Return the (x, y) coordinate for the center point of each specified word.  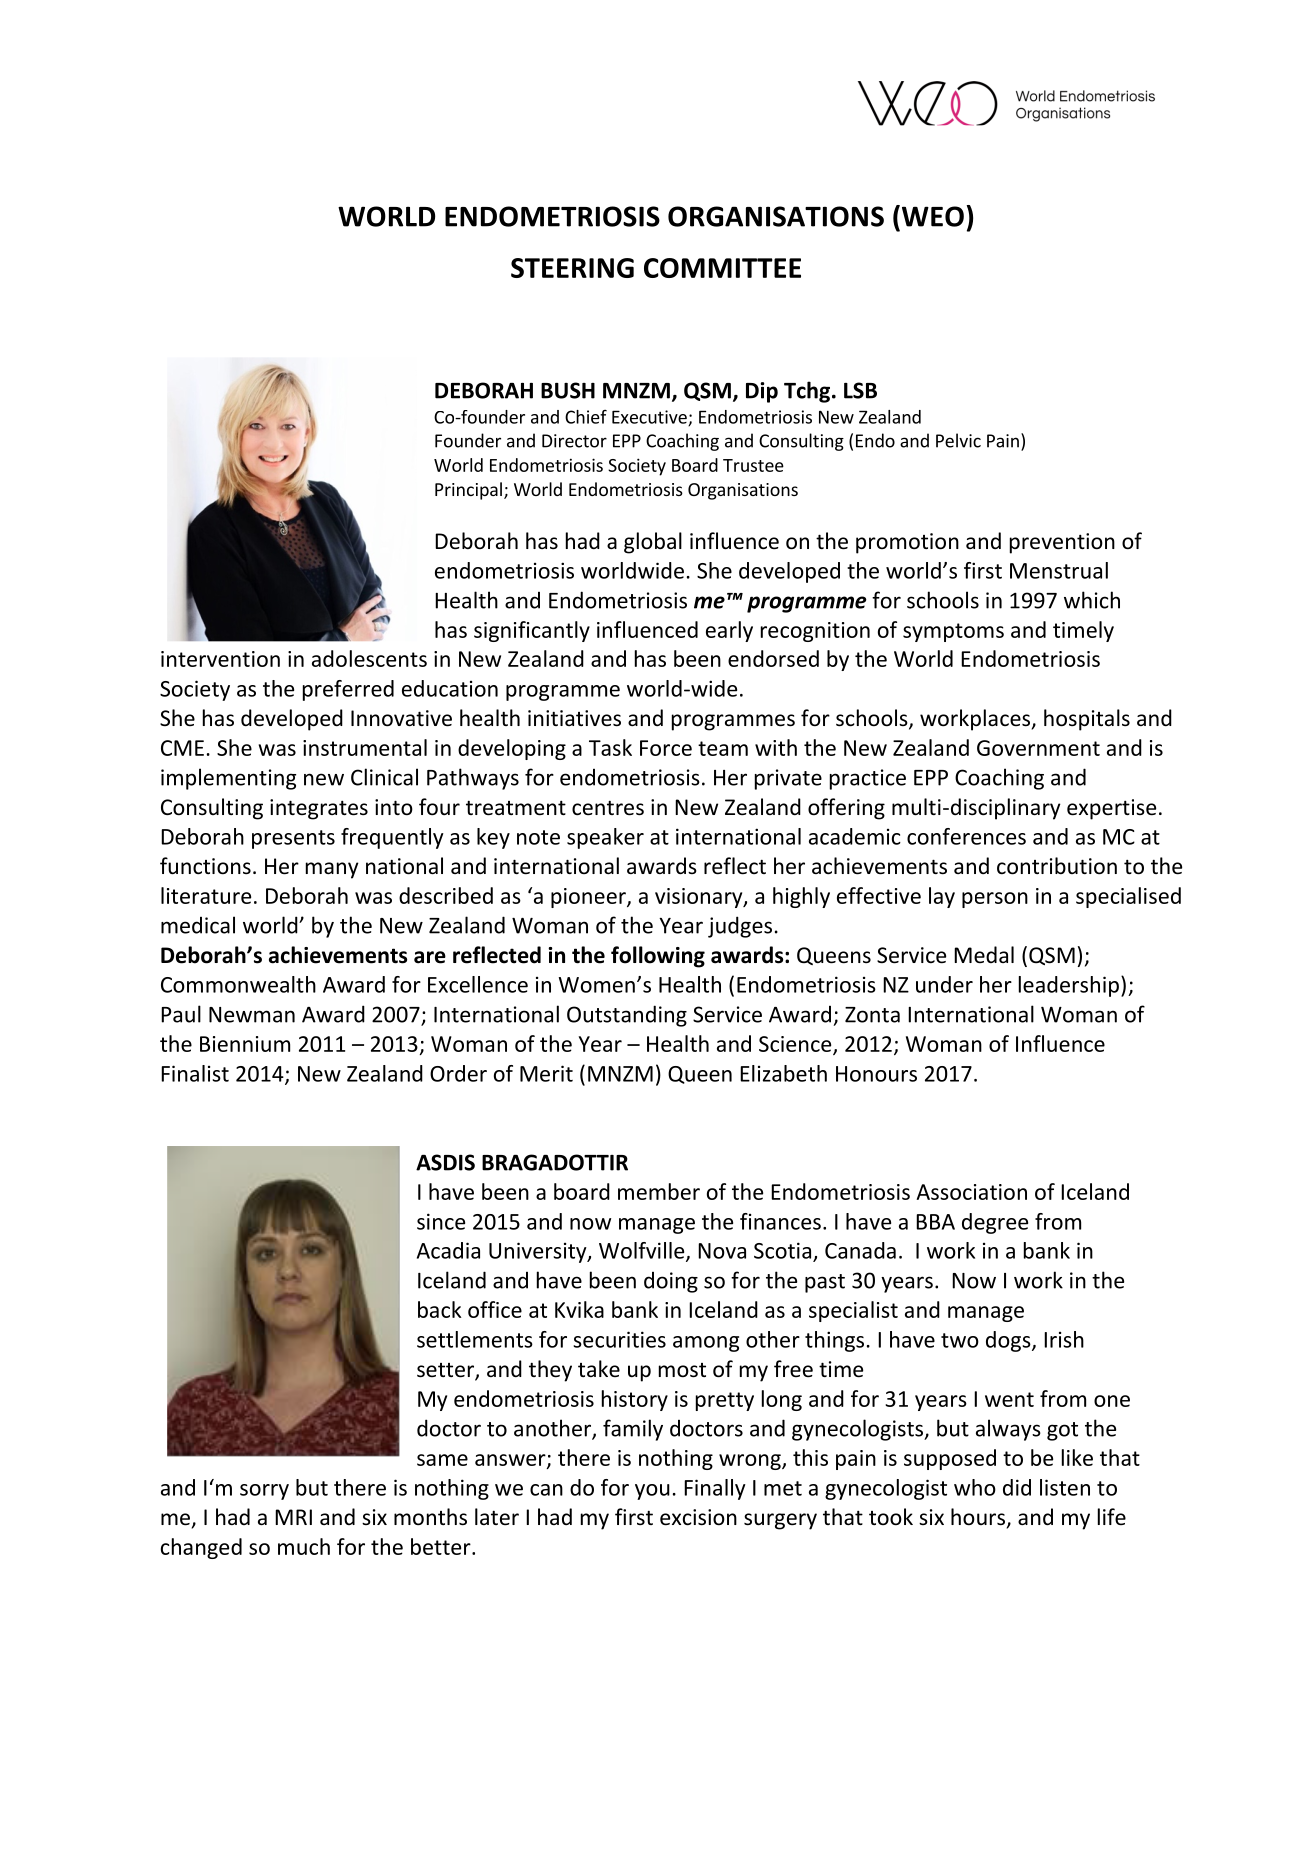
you (652, 1492)
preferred (348, 690)
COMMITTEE (722, 268)
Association (971, 1192)
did (1017, 1487)
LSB (860, 390)
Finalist (195, 1073)
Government (1038, 748)
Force (666, 748)
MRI (293, 1517)
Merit (546, 1073)
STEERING (572, 268)
